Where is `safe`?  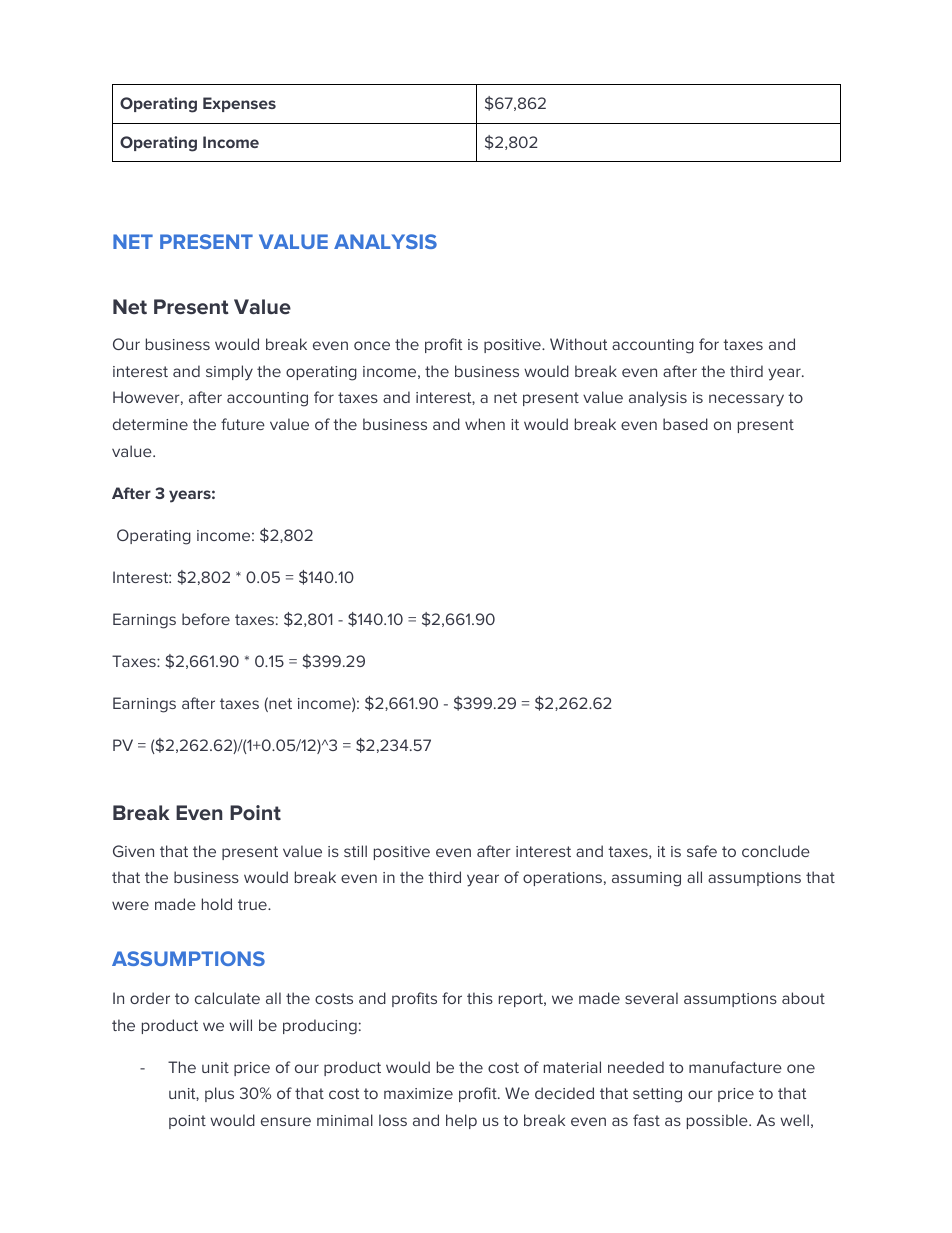 safe is located at coordinates (702, 851).
